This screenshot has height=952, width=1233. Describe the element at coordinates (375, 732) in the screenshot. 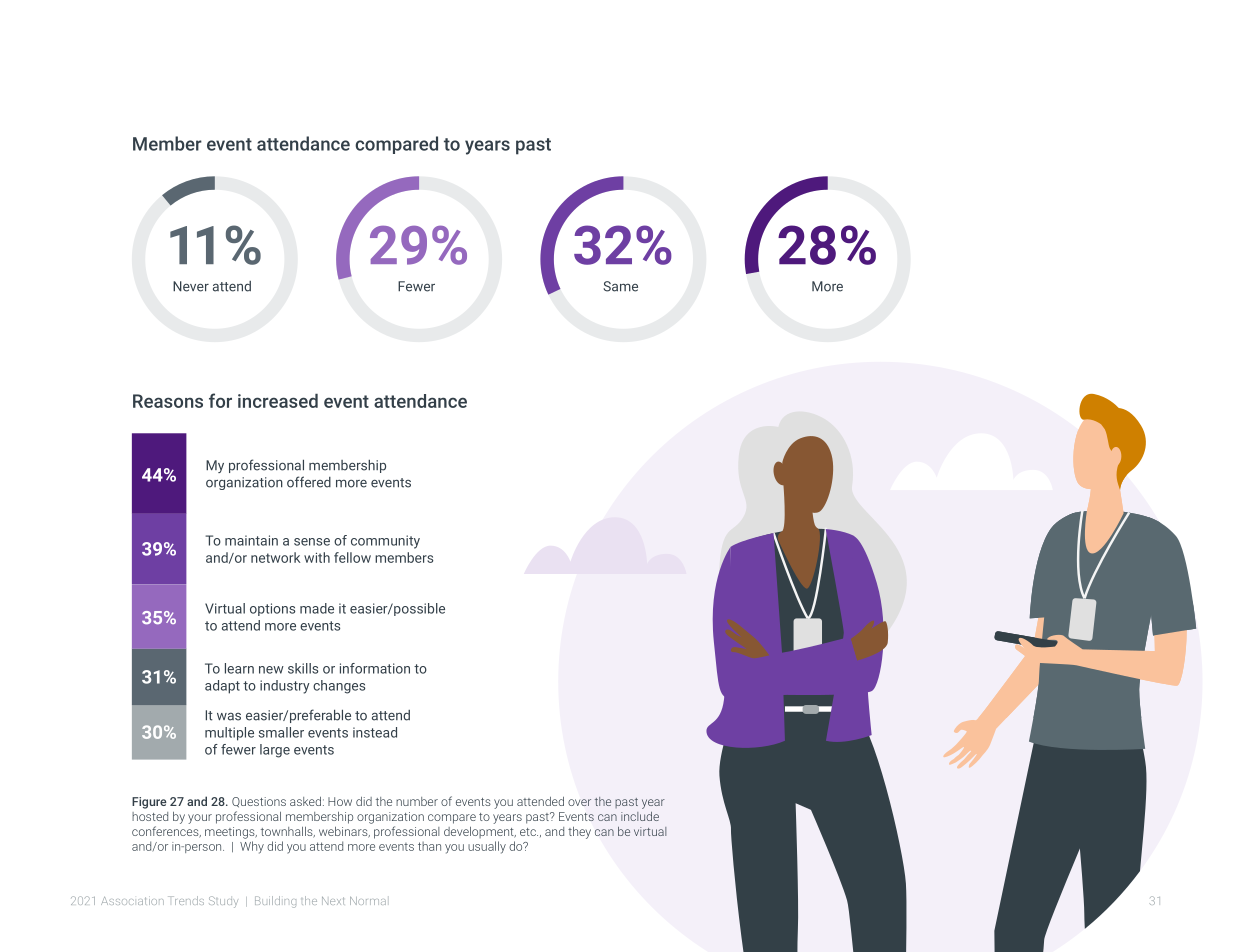

I see `instead` at that location.
